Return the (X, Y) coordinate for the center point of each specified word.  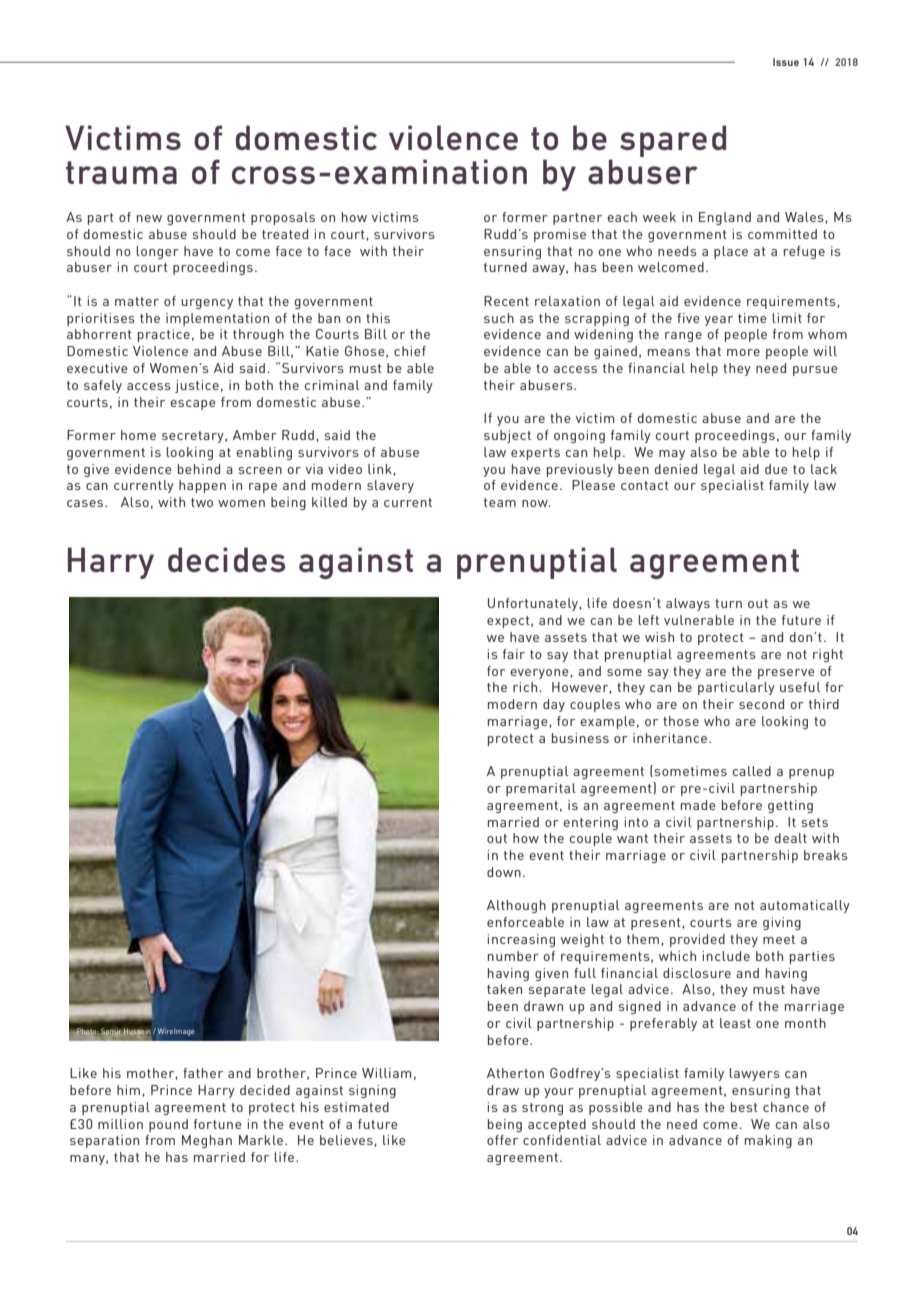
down (504, 872)
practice (164, 335)
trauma (121, 172)
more (743, 352)
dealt (790, 838)
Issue (786, 62)
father (203, 1073)
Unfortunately (534, 604)
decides (226, 559)
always (688, 604)
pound (168, 1125)
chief (410, 351)
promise (560, 235)
